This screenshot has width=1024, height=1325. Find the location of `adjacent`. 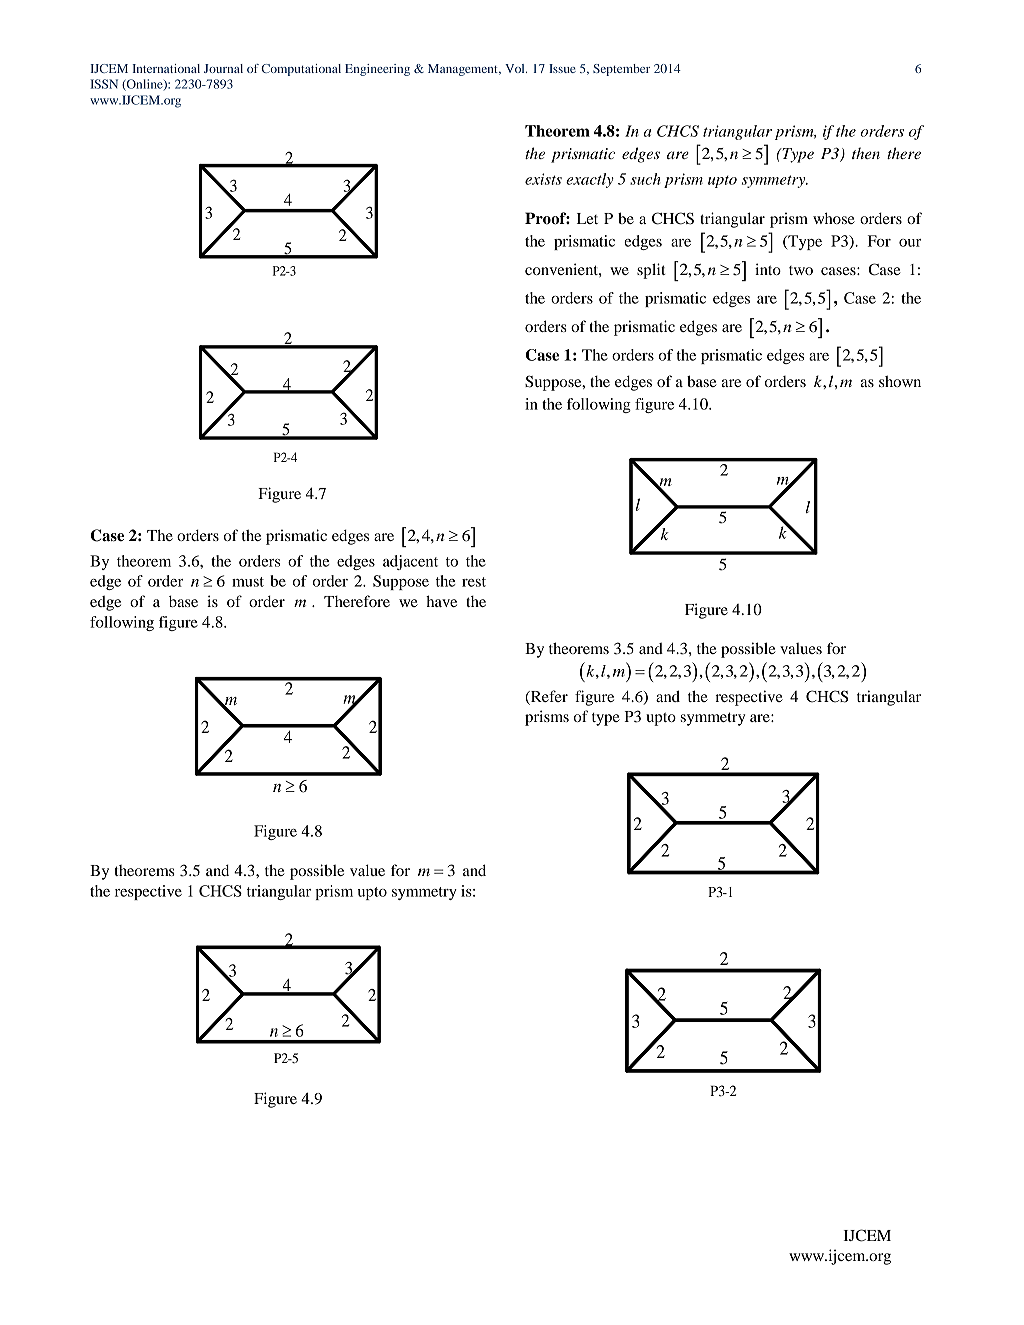

adjacent is located at coordinates (410, 562).
